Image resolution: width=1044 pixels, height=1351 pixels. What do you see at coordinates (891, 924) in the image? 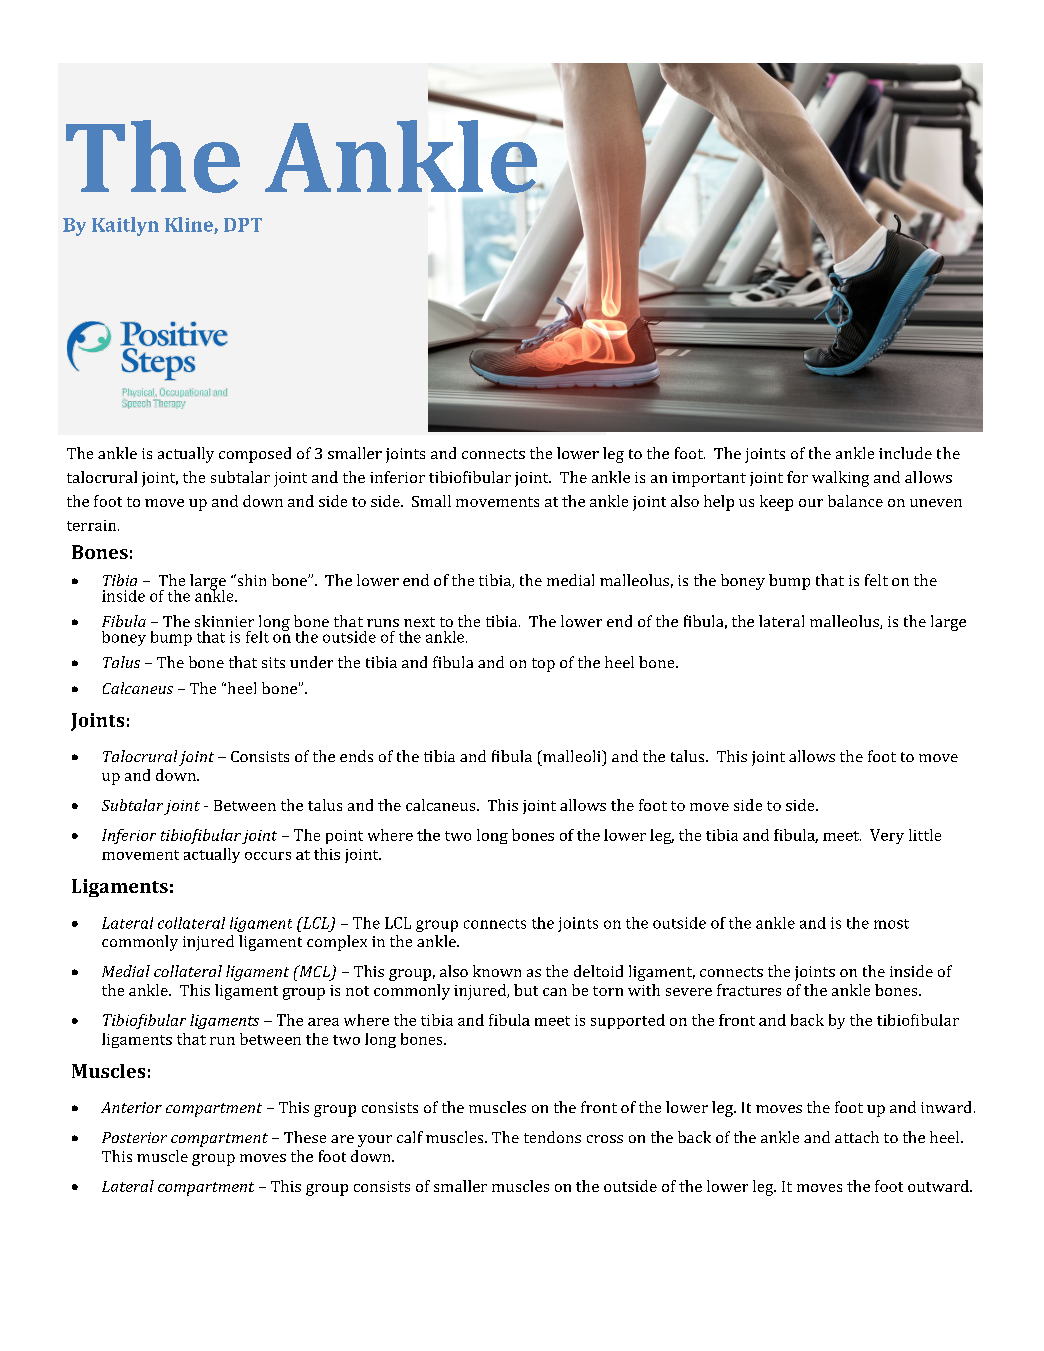
I see `most` at bounding box center [891, 924].
